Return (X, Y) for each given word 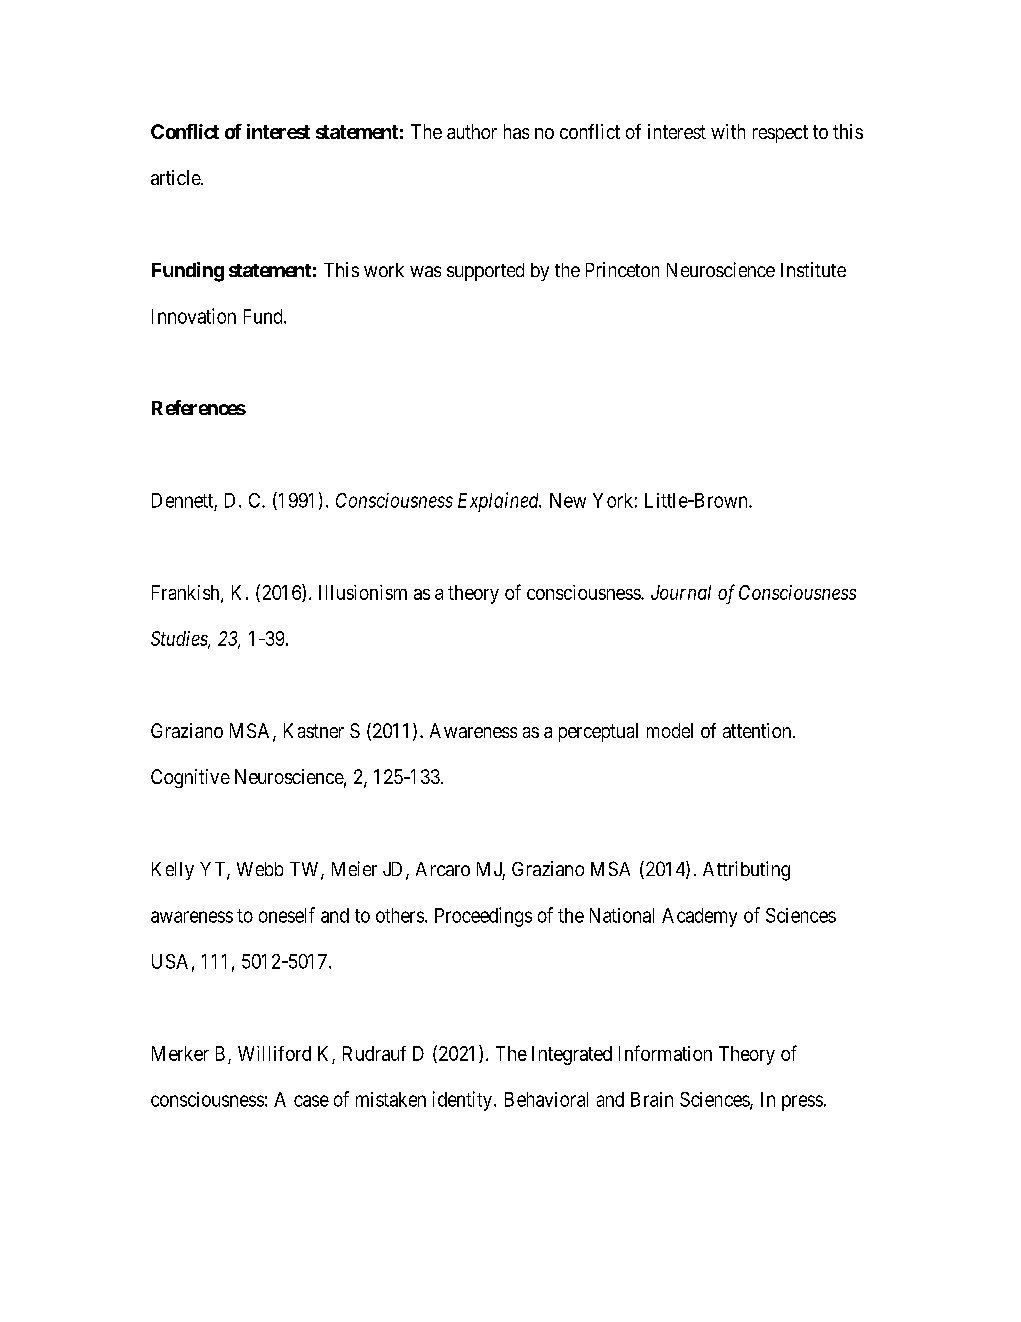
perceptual (598, 732)
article (176, 177)
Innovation (194, 316)
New (568, 500)
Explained (499, 502)
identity (462, 1101)
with (728, 131)
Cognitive (190, 778)
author (472, 131)
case (311, 1101)
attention (758, 730)
